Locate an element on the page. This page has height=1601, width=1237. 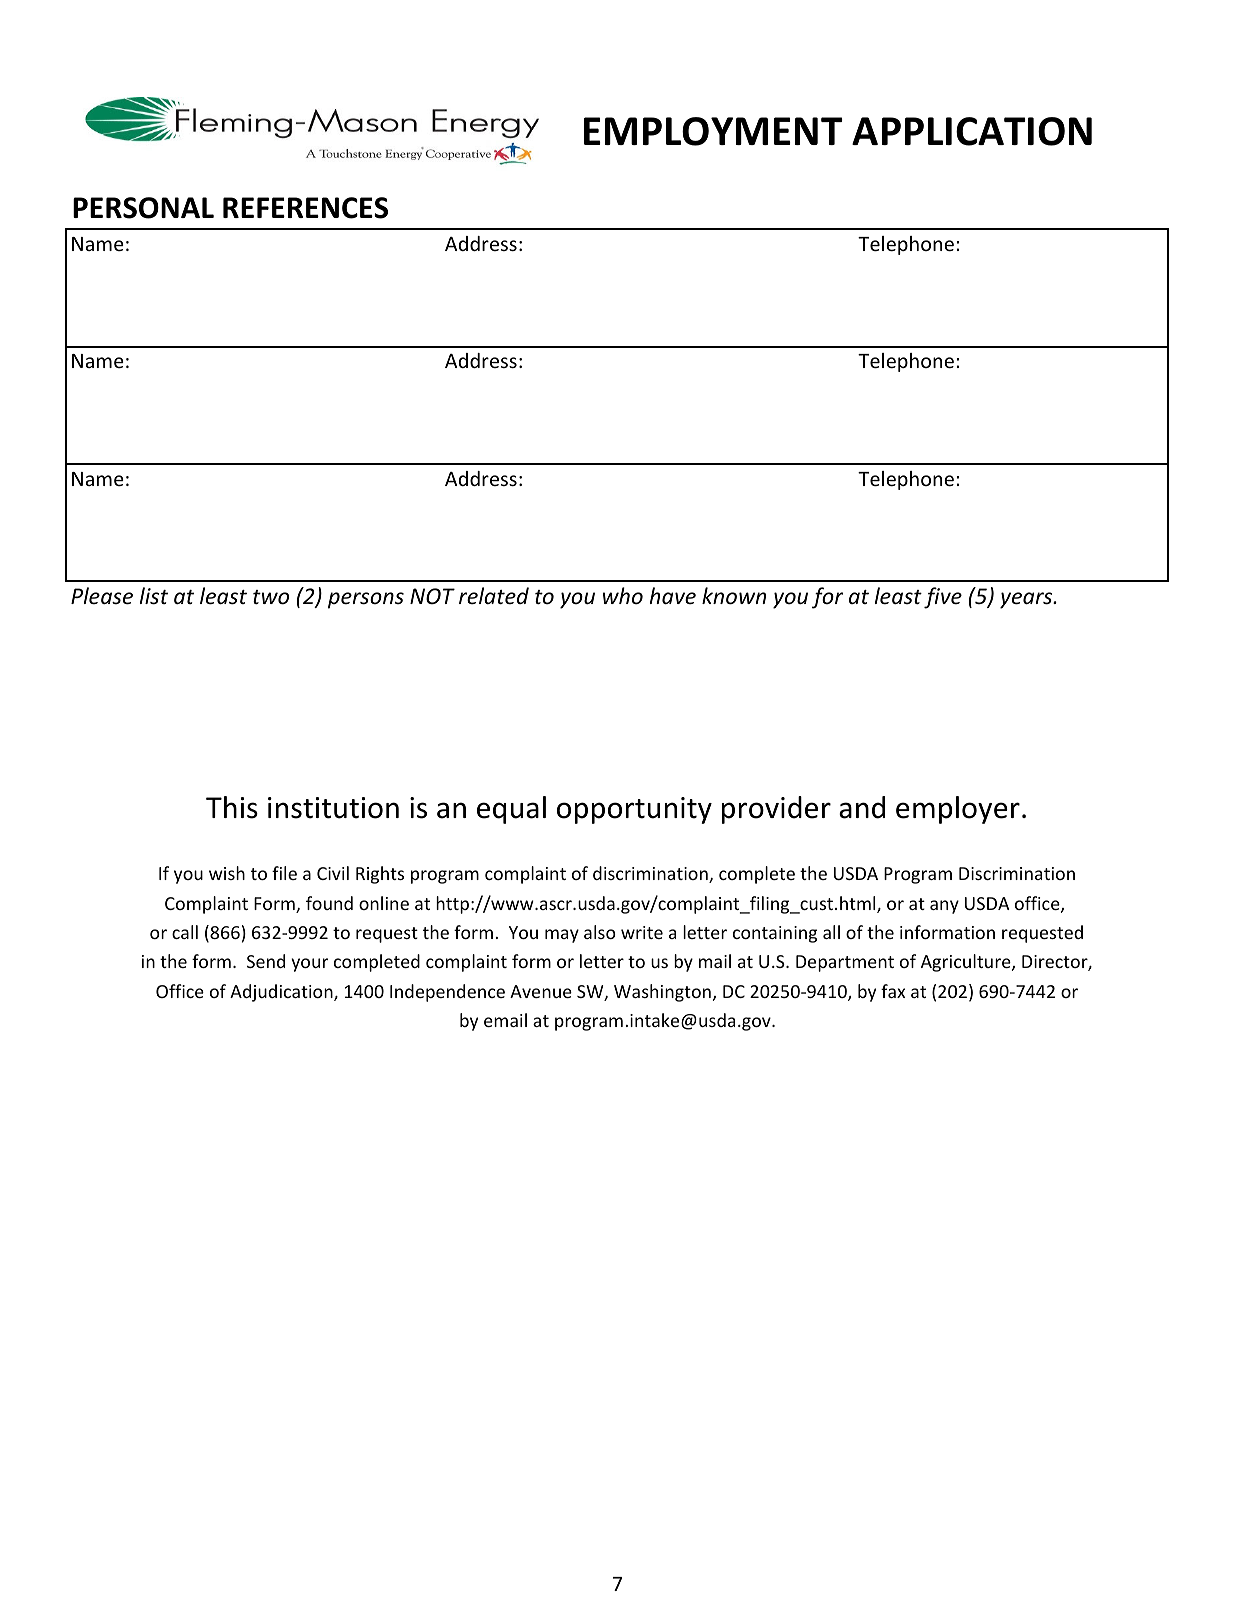
five is located at coordinates (943, 598).
